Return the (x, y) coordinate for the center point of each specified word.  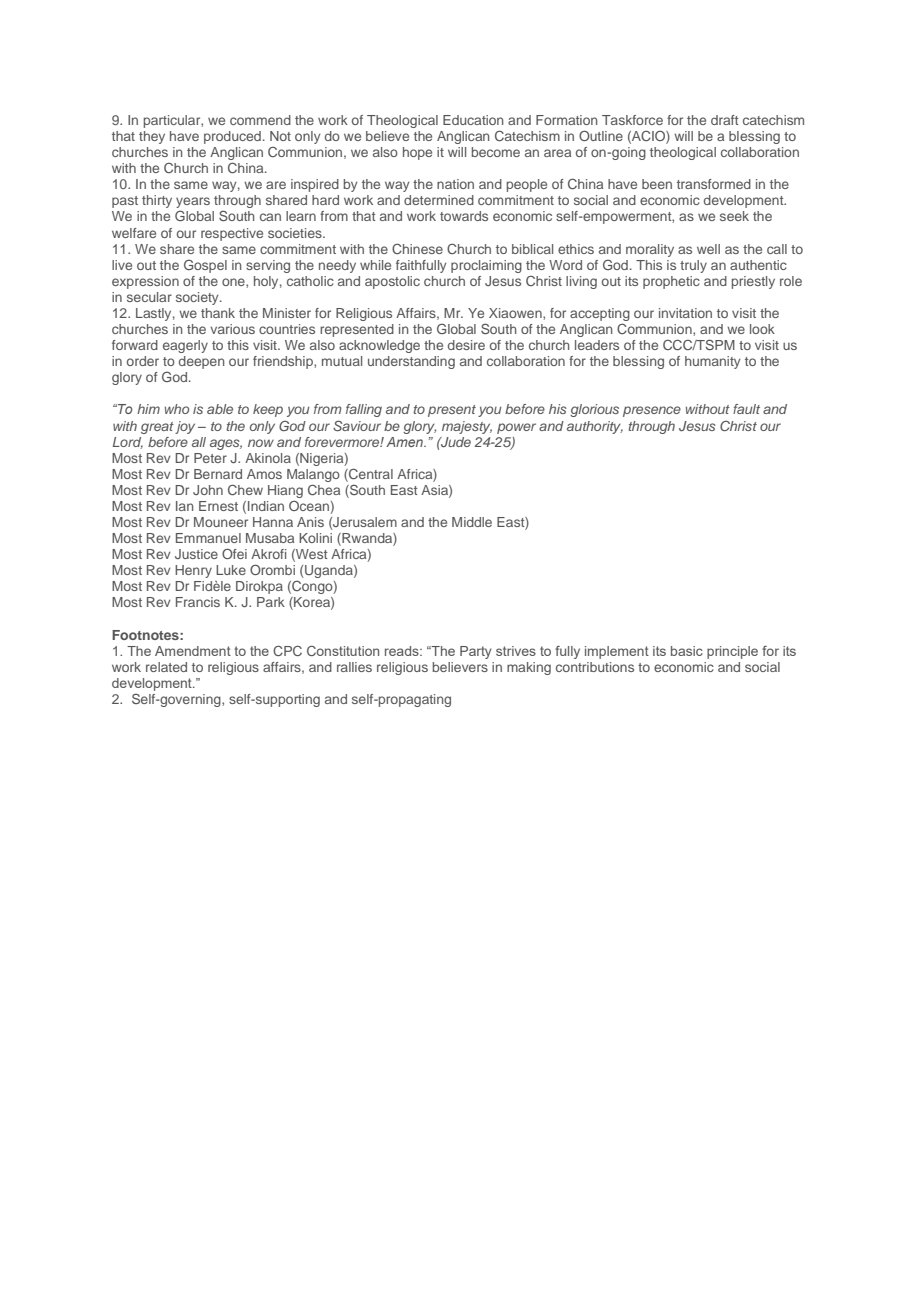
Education (473, 120)
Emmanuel (208, 538)
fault (746, 409)
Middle (472, 522)
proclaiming (486, 266)
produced (232, 137)
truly (693, 266)
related (166, 667)
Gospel (205, 266)
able (220, 409)
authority (595, 427)
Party (475, 652)
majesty (467, 427)
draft (725, 120)
